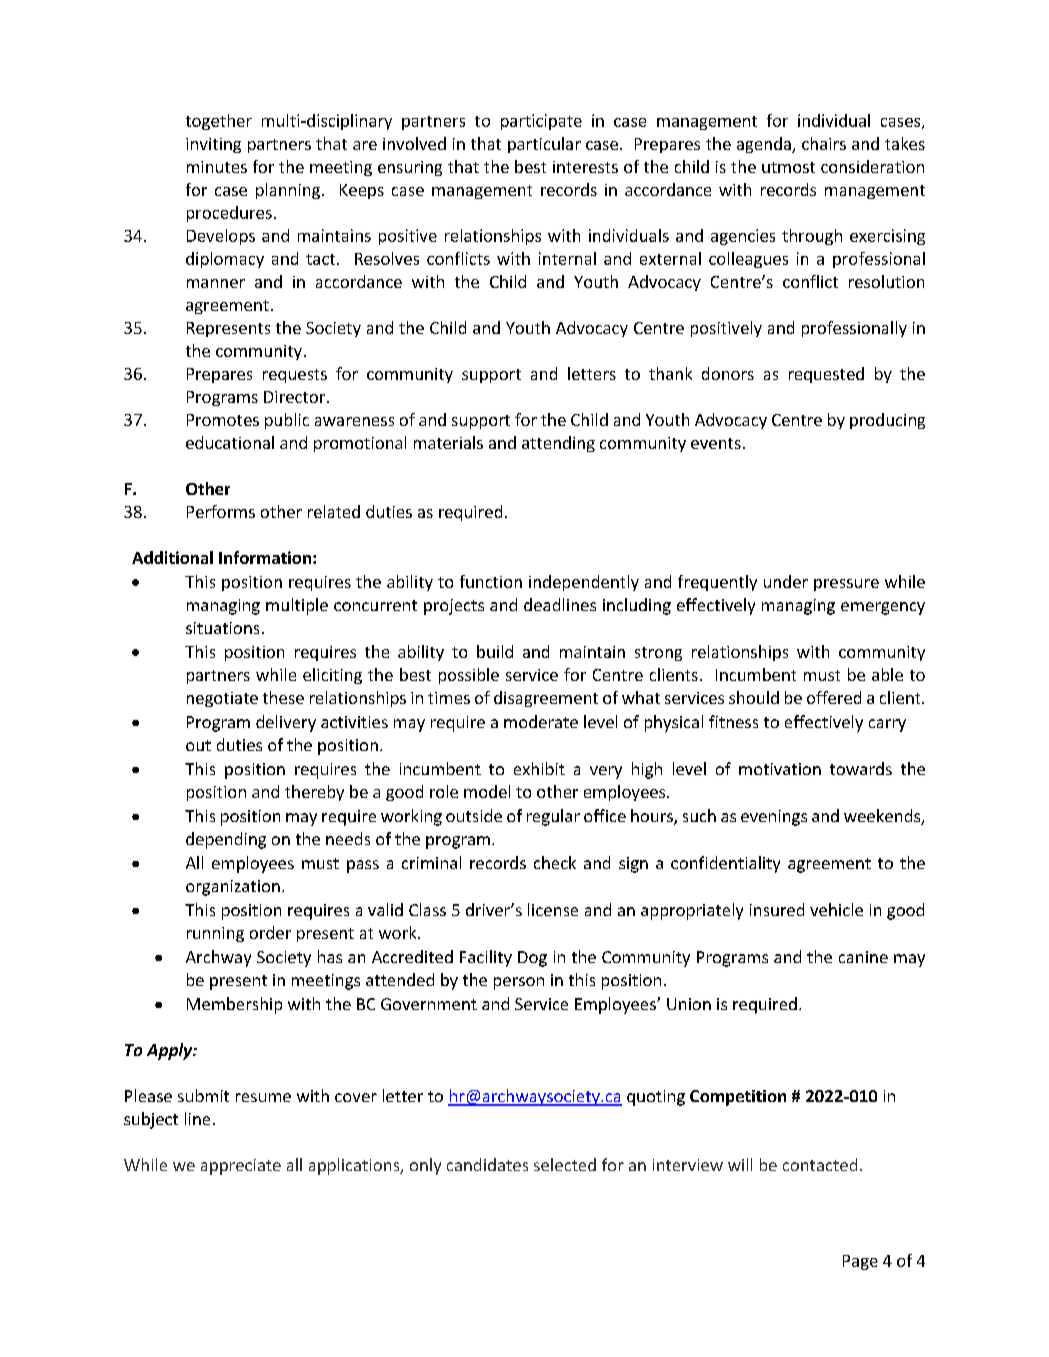 The width and height of the page is (1049, 1357). I want to click on minutes, so click(217, 167).
